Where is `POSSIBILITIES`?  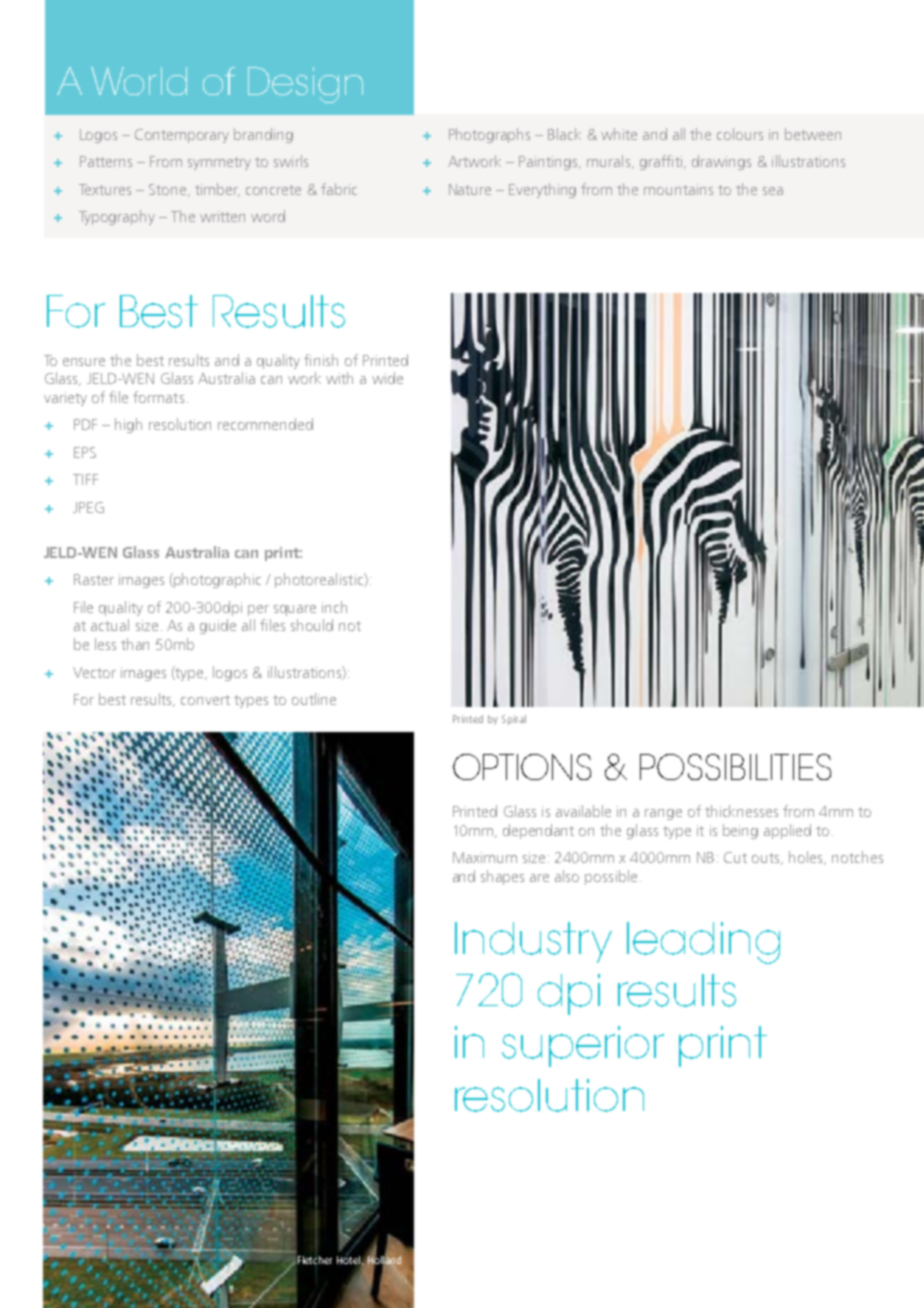
POSSIBILITIES is located at coordinates (735, 767).
